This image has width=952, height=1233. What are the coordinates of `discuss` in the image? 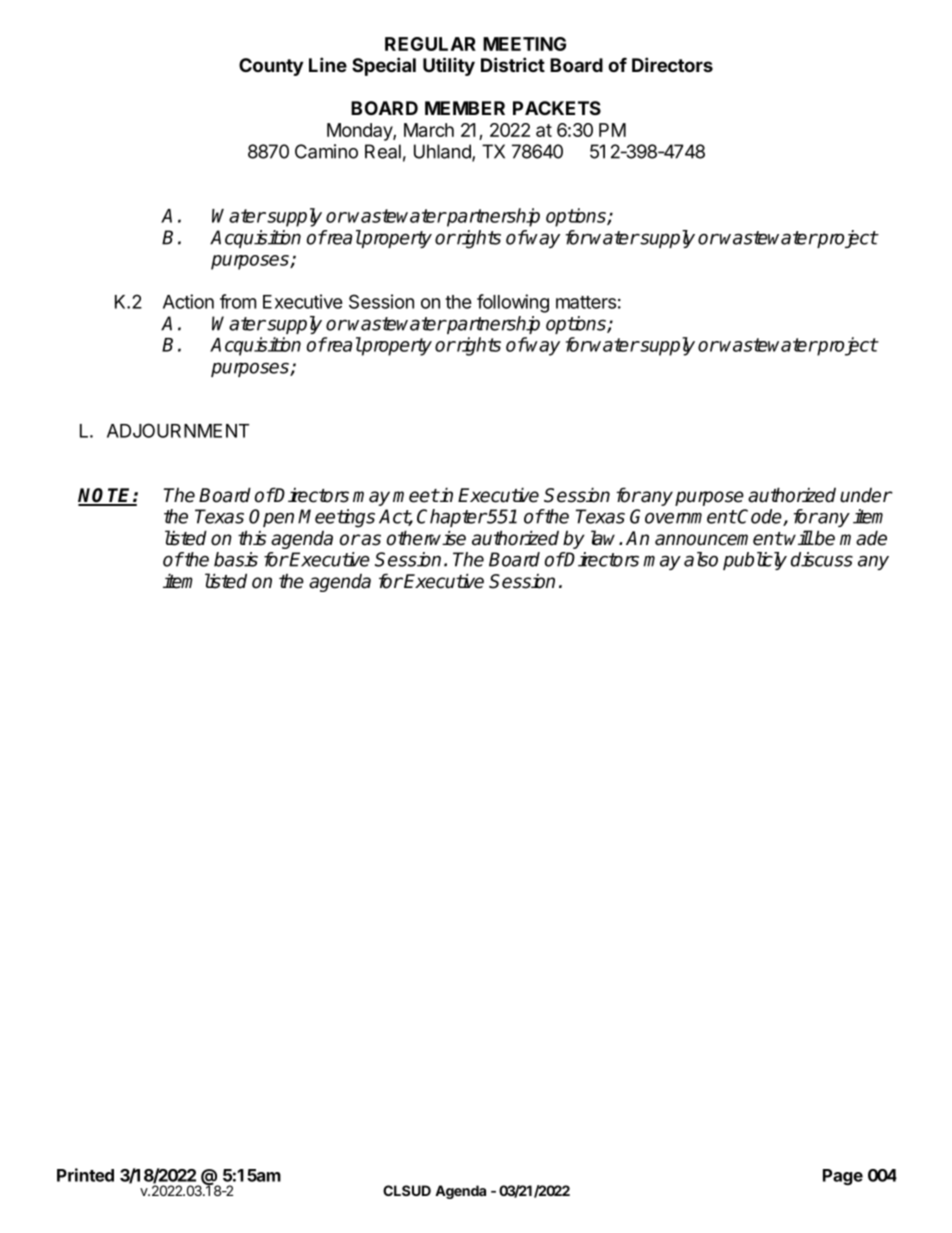 It's located at (822, 559).
